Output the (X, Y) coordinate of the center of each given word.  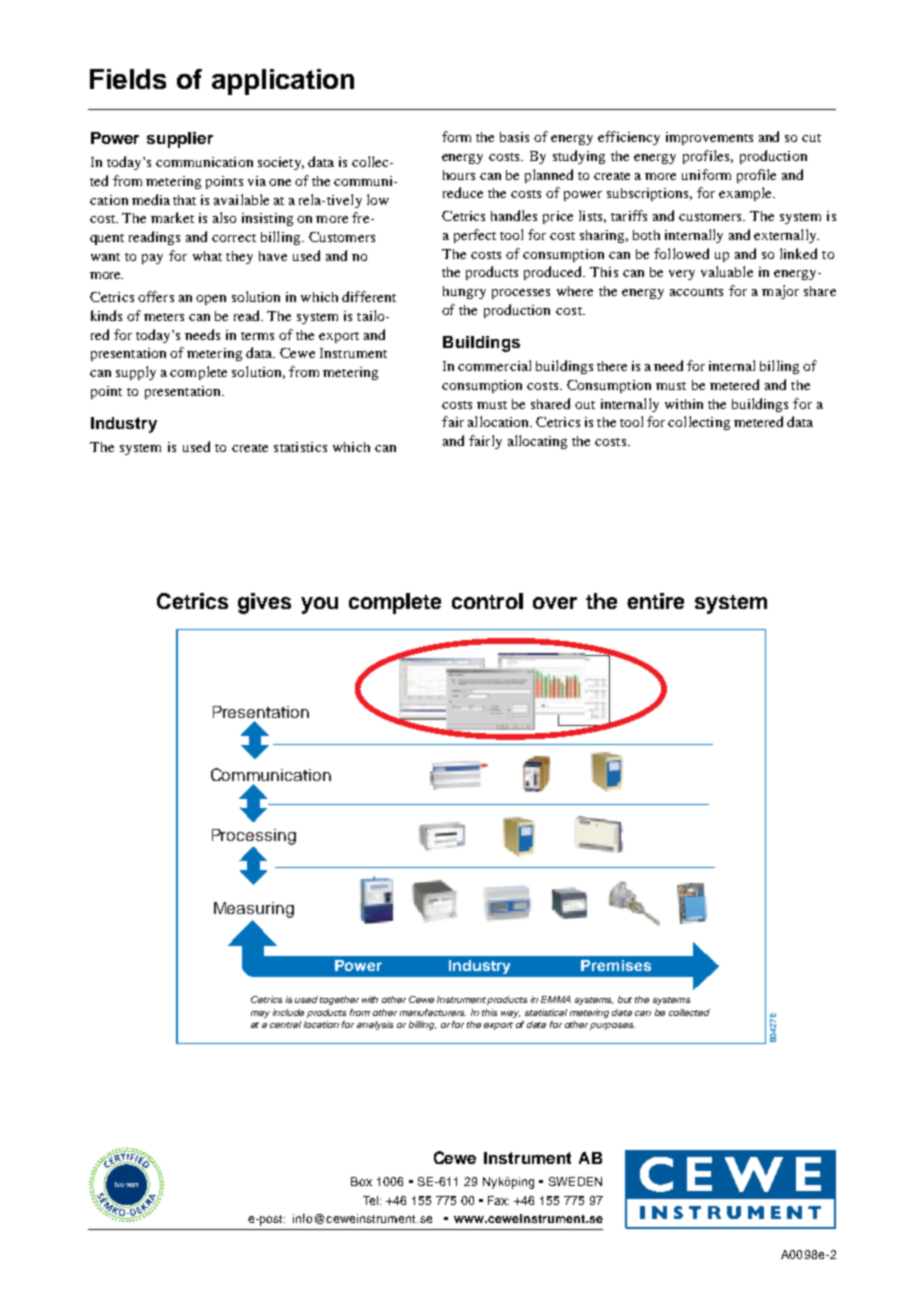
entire (655, 601)
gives (264, 603)
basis (514, 137)
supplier (180, 140)
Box (361, 1181)
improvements (709, 138)
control (487, 601)
